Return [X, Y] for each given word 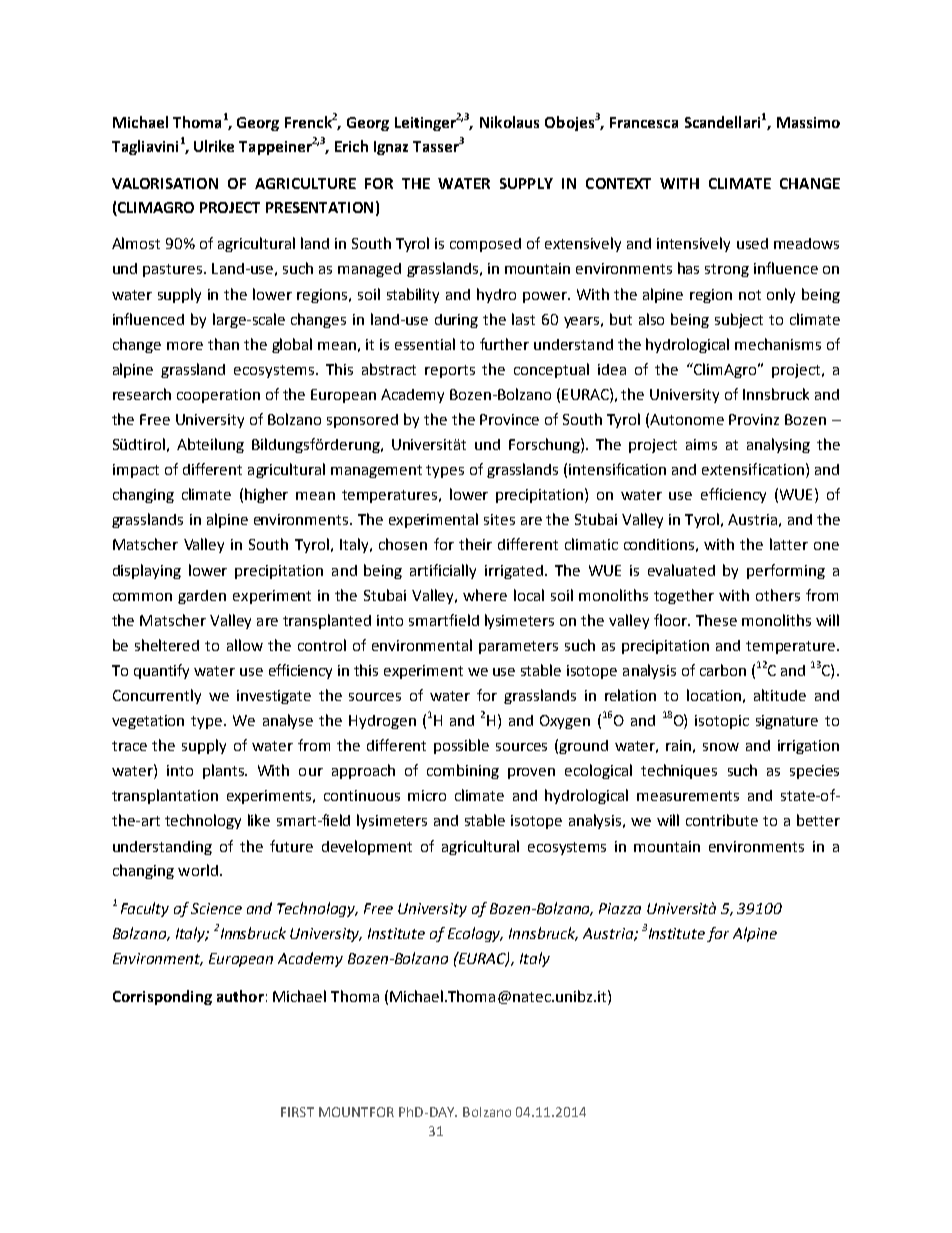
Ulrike [214, 146]
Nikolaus [509, 122]
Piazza [620, 908]
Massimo [808, 122]
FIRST [297, 1112]
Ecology [475, 934]
